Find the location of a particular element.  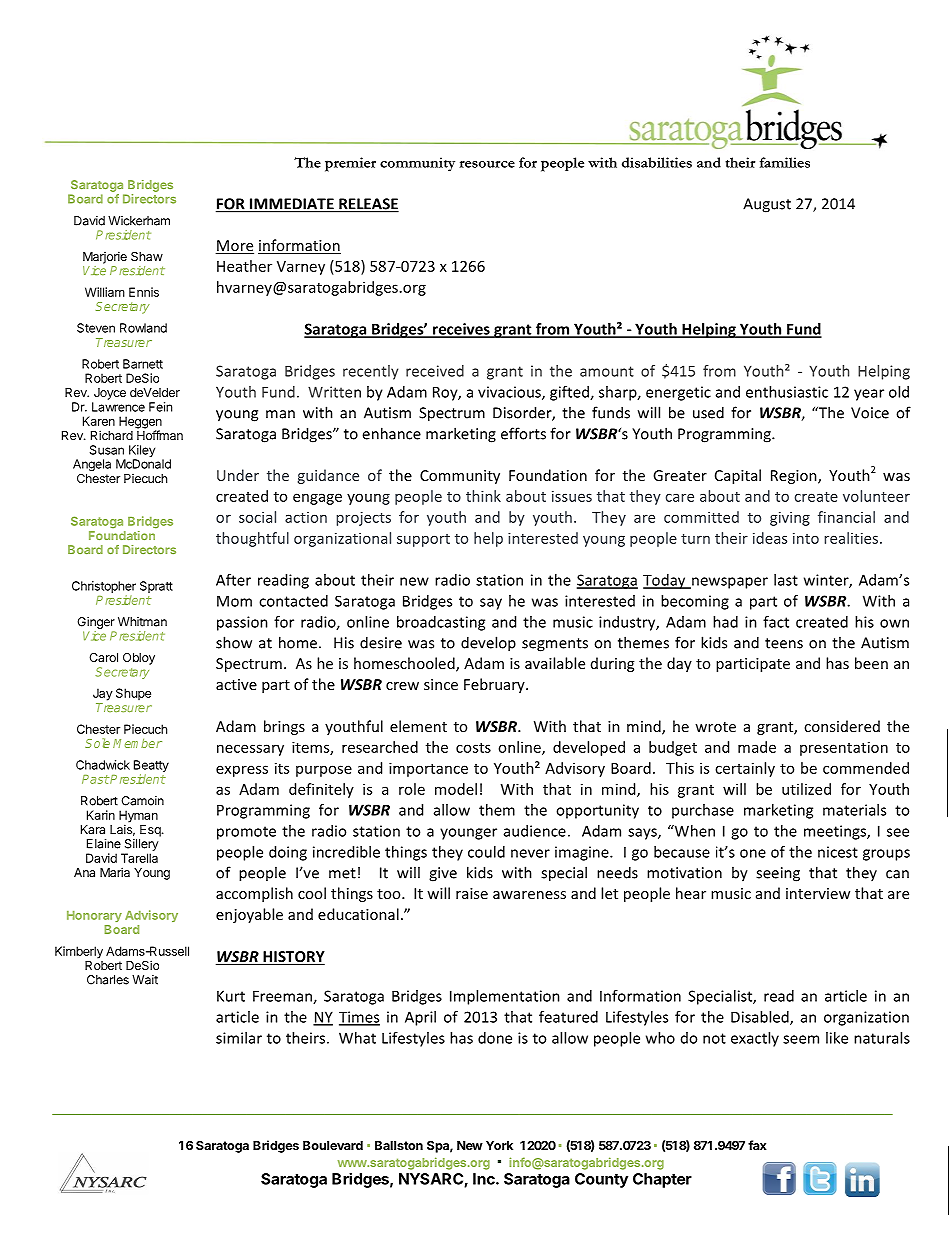

think is located at coordinates (483, 496).
